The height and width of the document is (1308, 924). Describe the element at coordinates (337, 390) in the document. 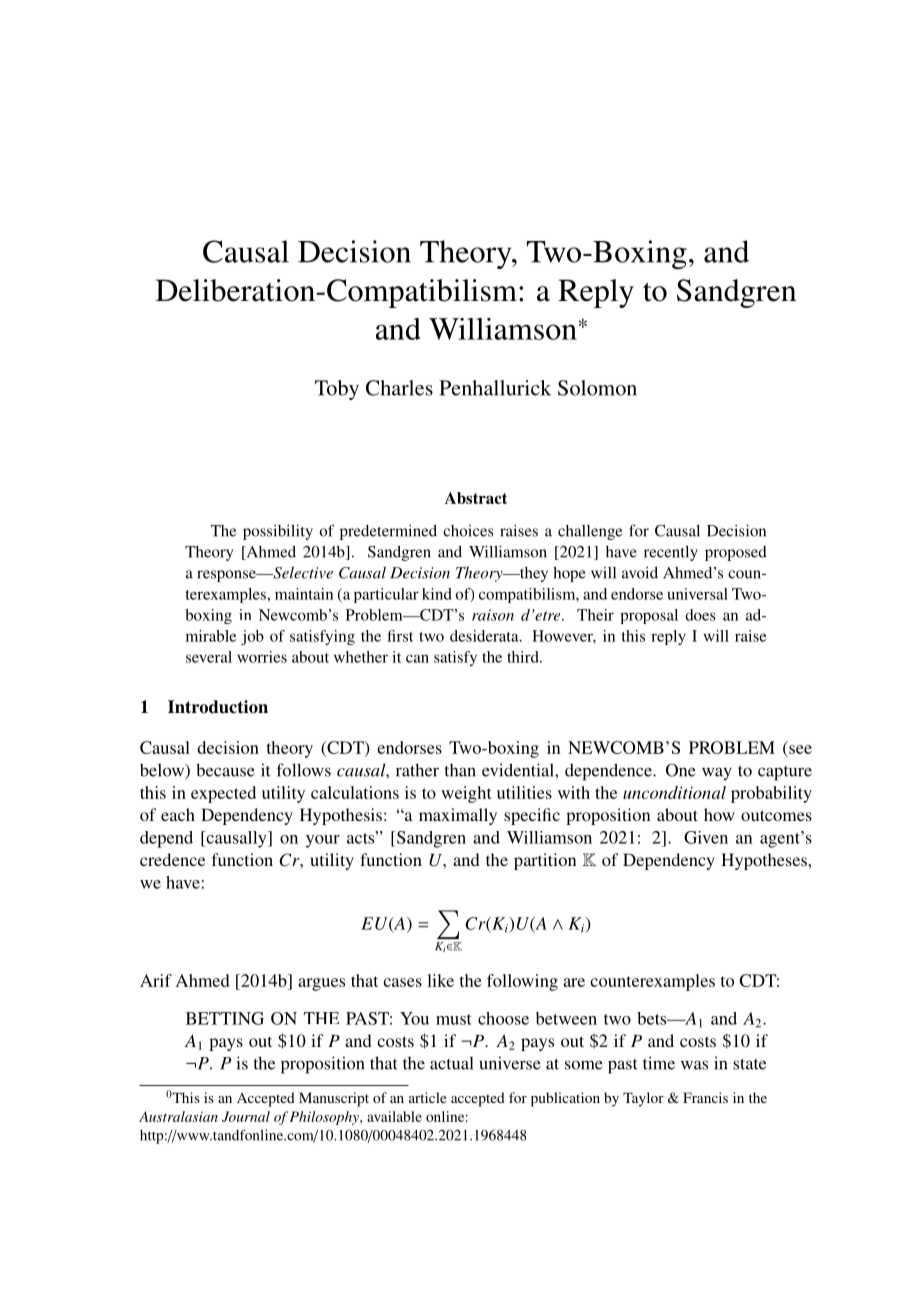

I see `Toby` at that location.
